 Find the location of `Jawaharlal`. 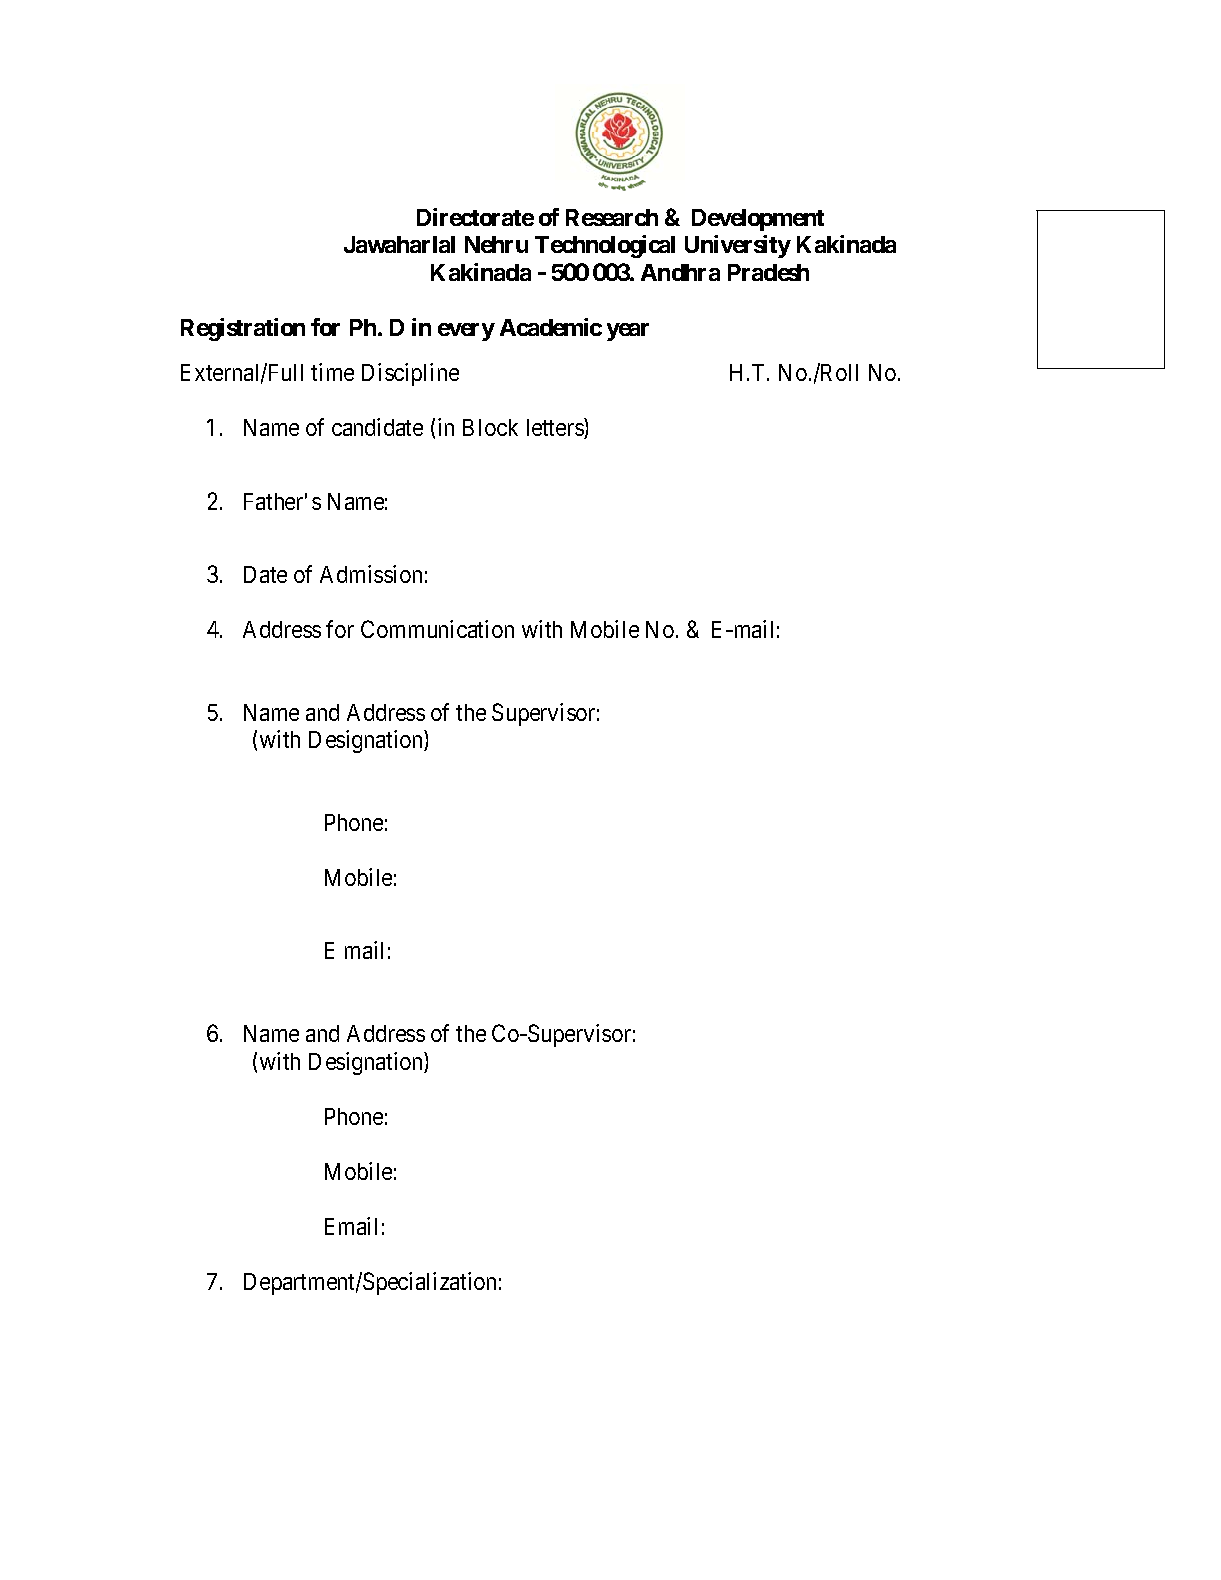

Jawaharlal is located at coordinates (399, 244).
